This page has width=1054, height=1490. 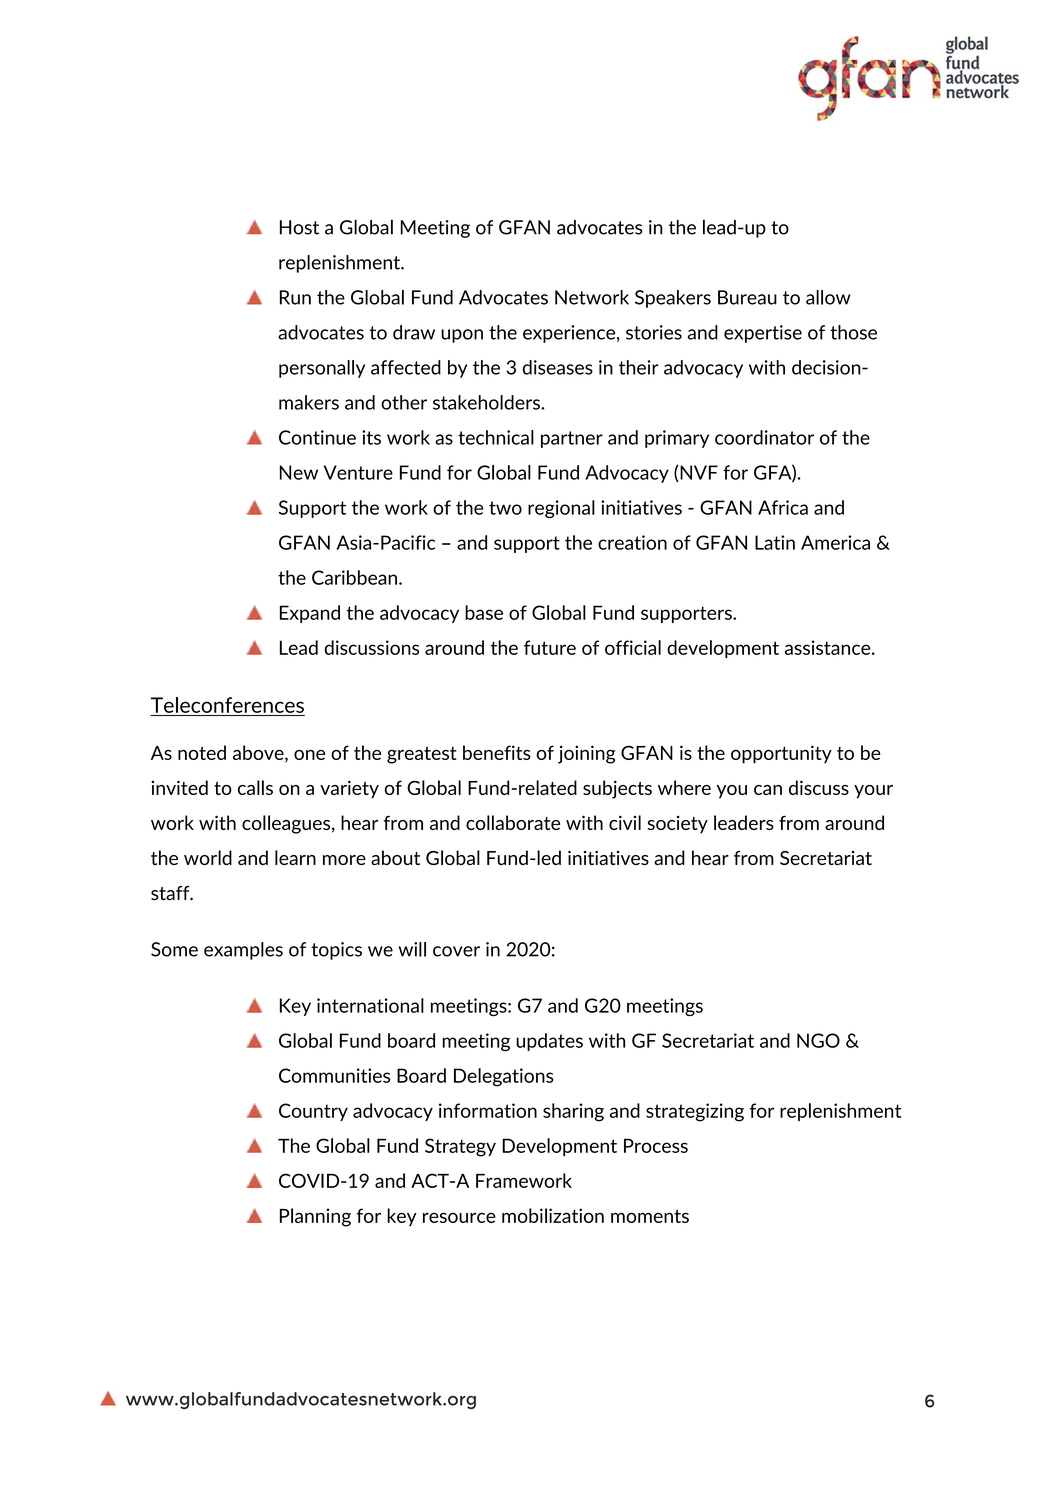 What do you see at coordinates (775, 542) in the page?
I see `Latin` at bounding box center [775, 542].
